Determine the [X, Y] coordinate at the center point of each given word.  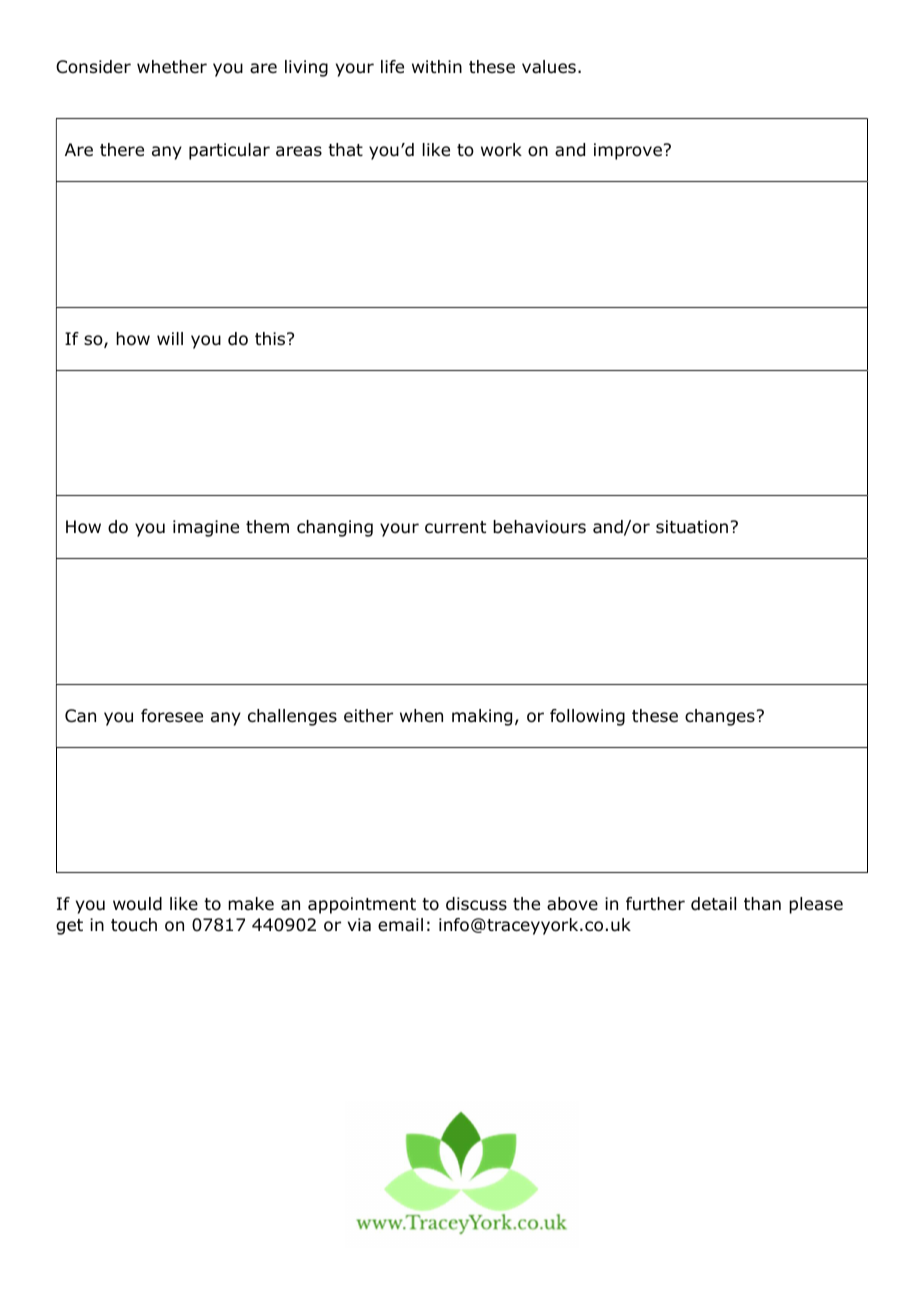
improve [628, 151]
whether [172, 66]
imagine [206, 528]
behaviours [539, 527]
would [137, 904]
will [170, 338]
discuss [476, 904]
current [455, 527]
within [437, 66]
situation [692, 527]
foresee [172, 716]
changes [720, 717]
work [501, 150]
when [421, 716]
